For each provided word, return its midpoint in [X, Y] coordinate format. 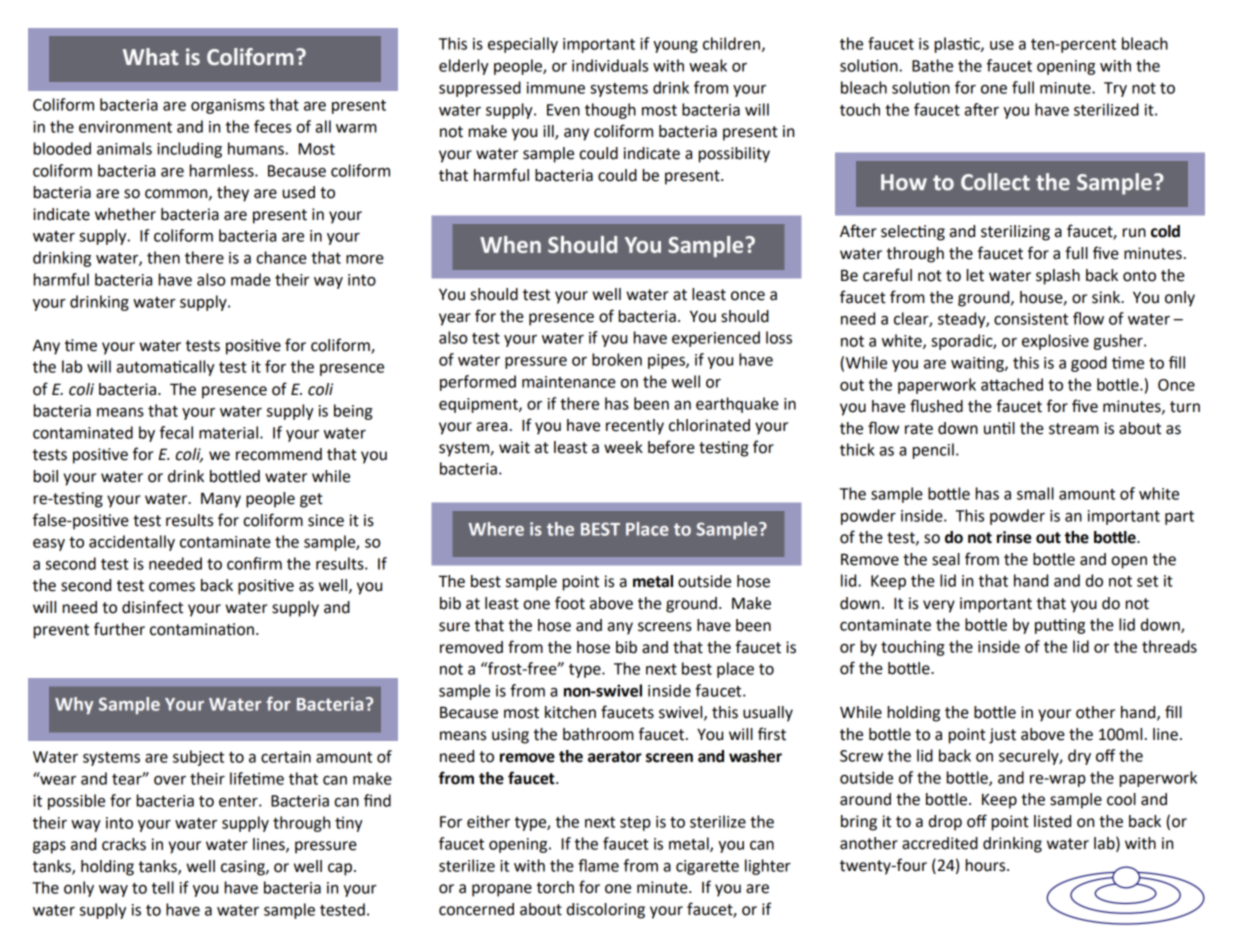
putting [1060, 626]
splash [1058, 277]
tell [163, 887]
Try [1115, 89]
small [1035, 493]
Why [74, 705]
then [163, 257]
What [151, 56]
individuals [610, 65]
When [510, 244]
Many [221, 500]
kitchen [570, 712]
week [623, 447]
